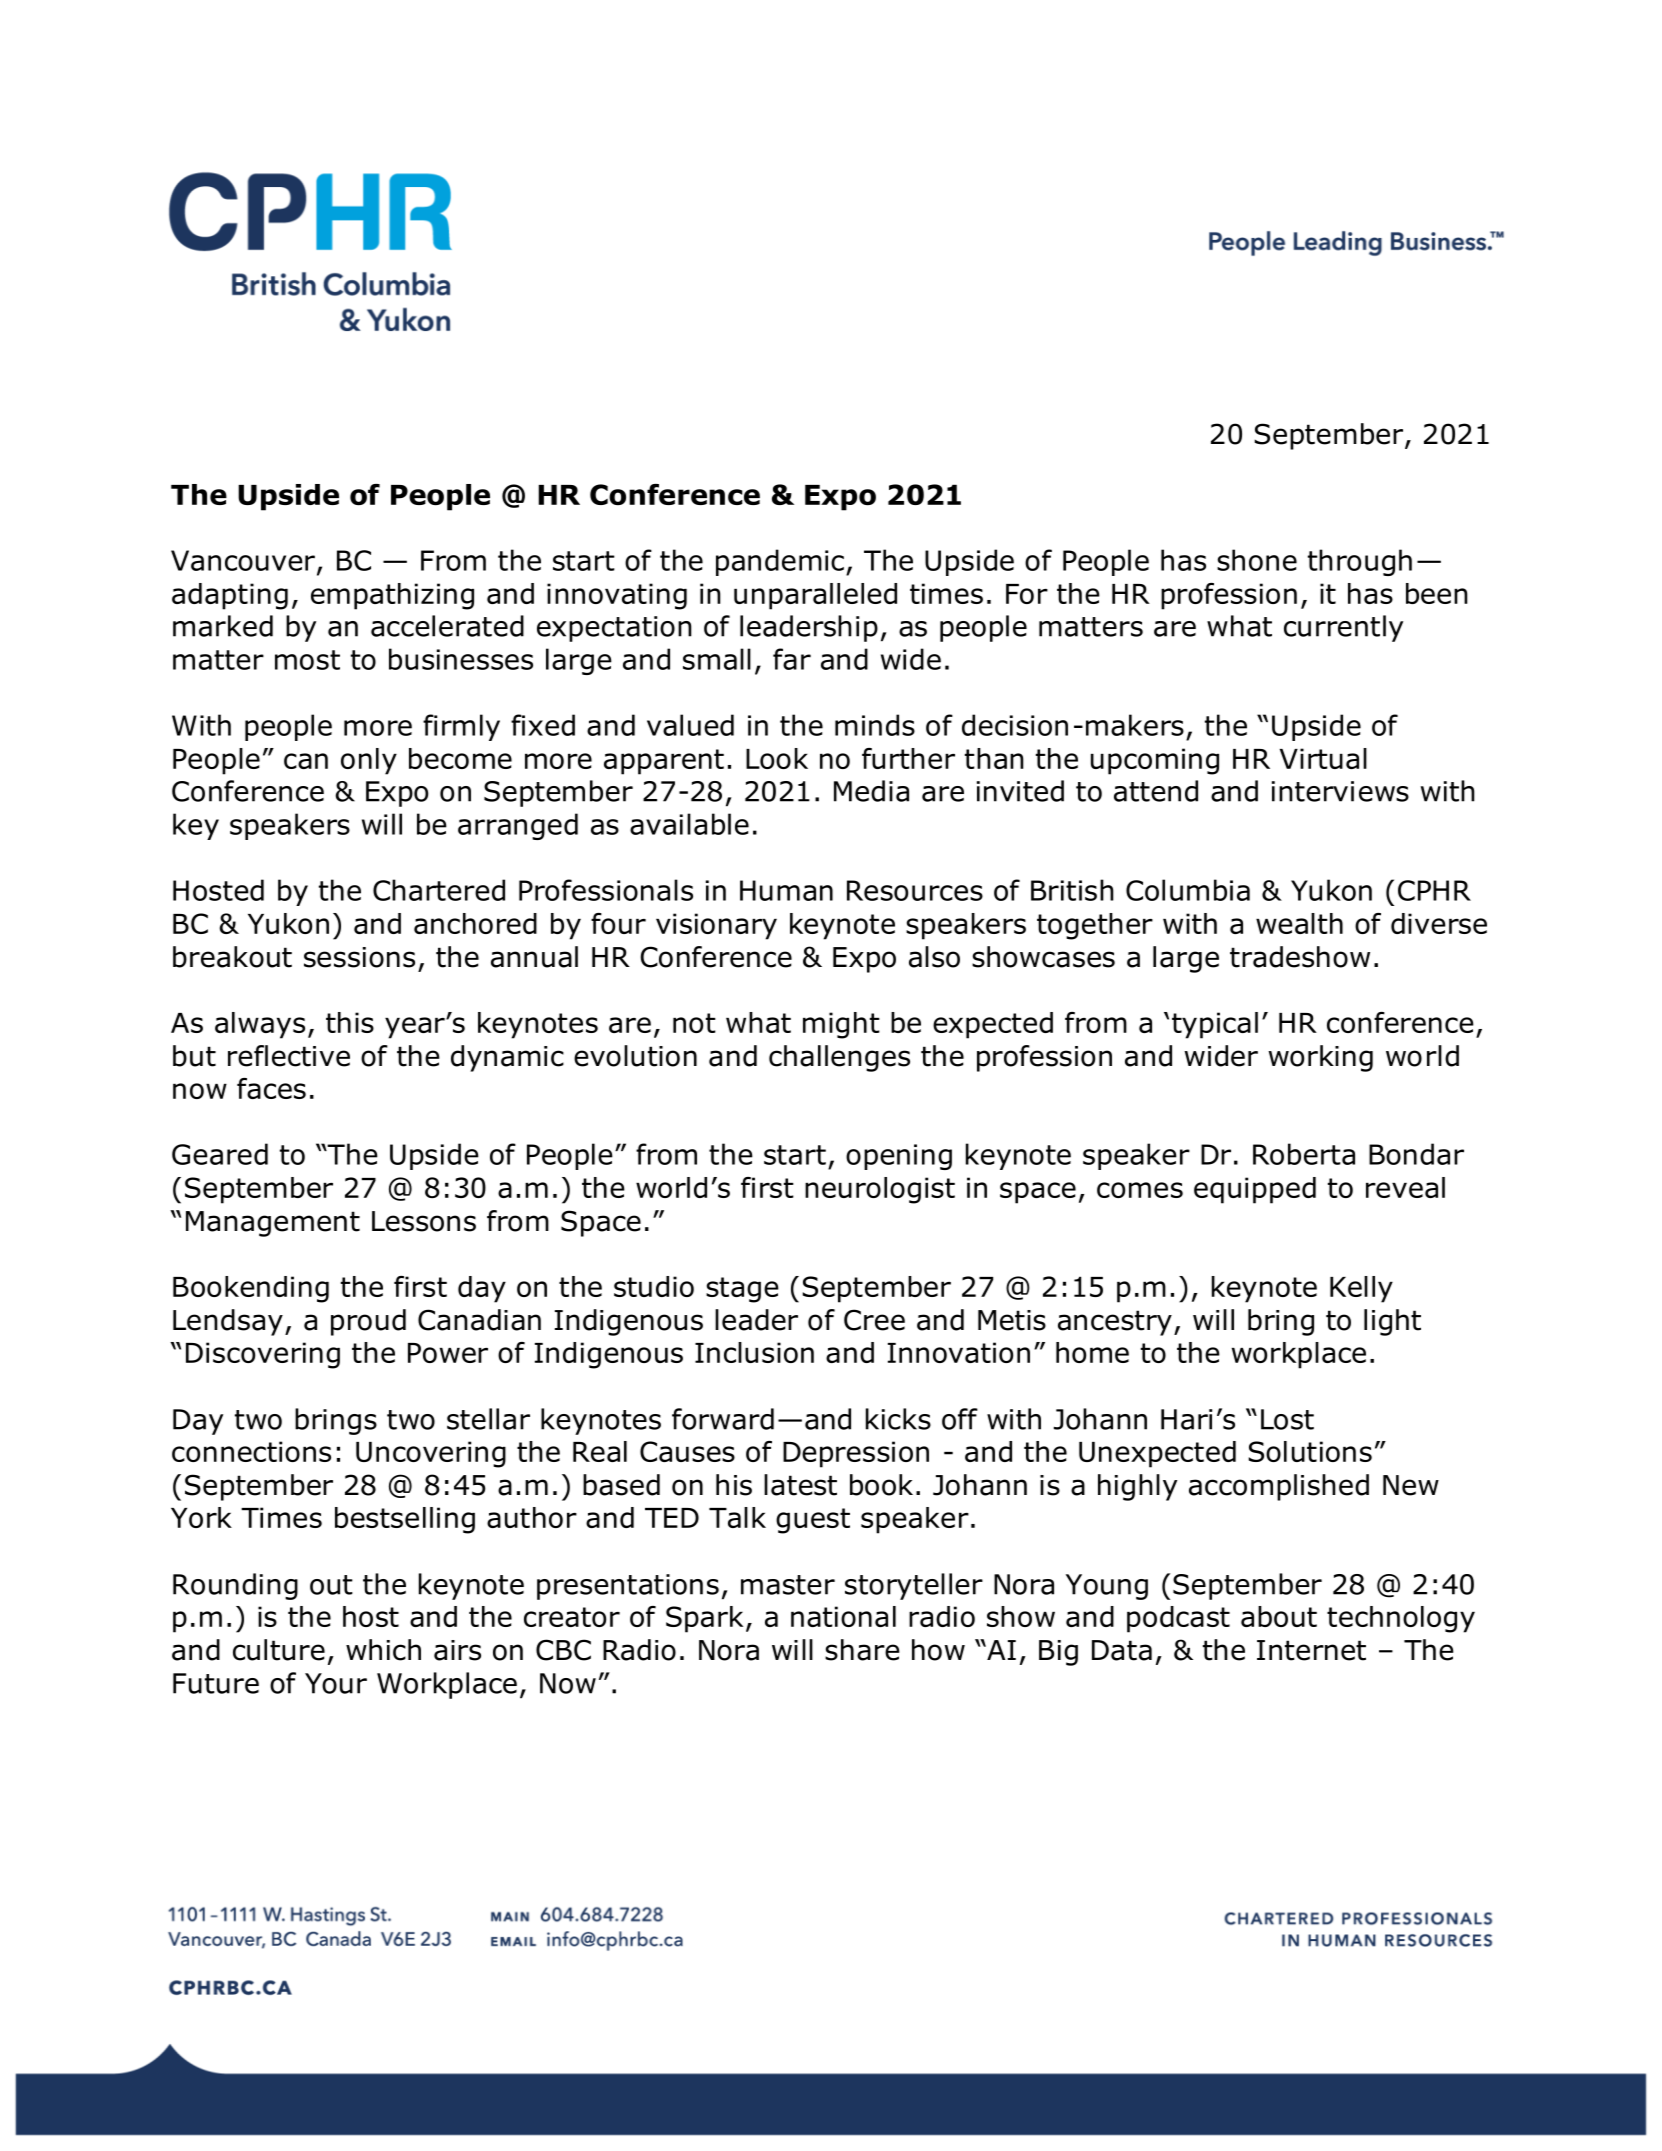  I want to click on unparalleled, so click(815, 596).
